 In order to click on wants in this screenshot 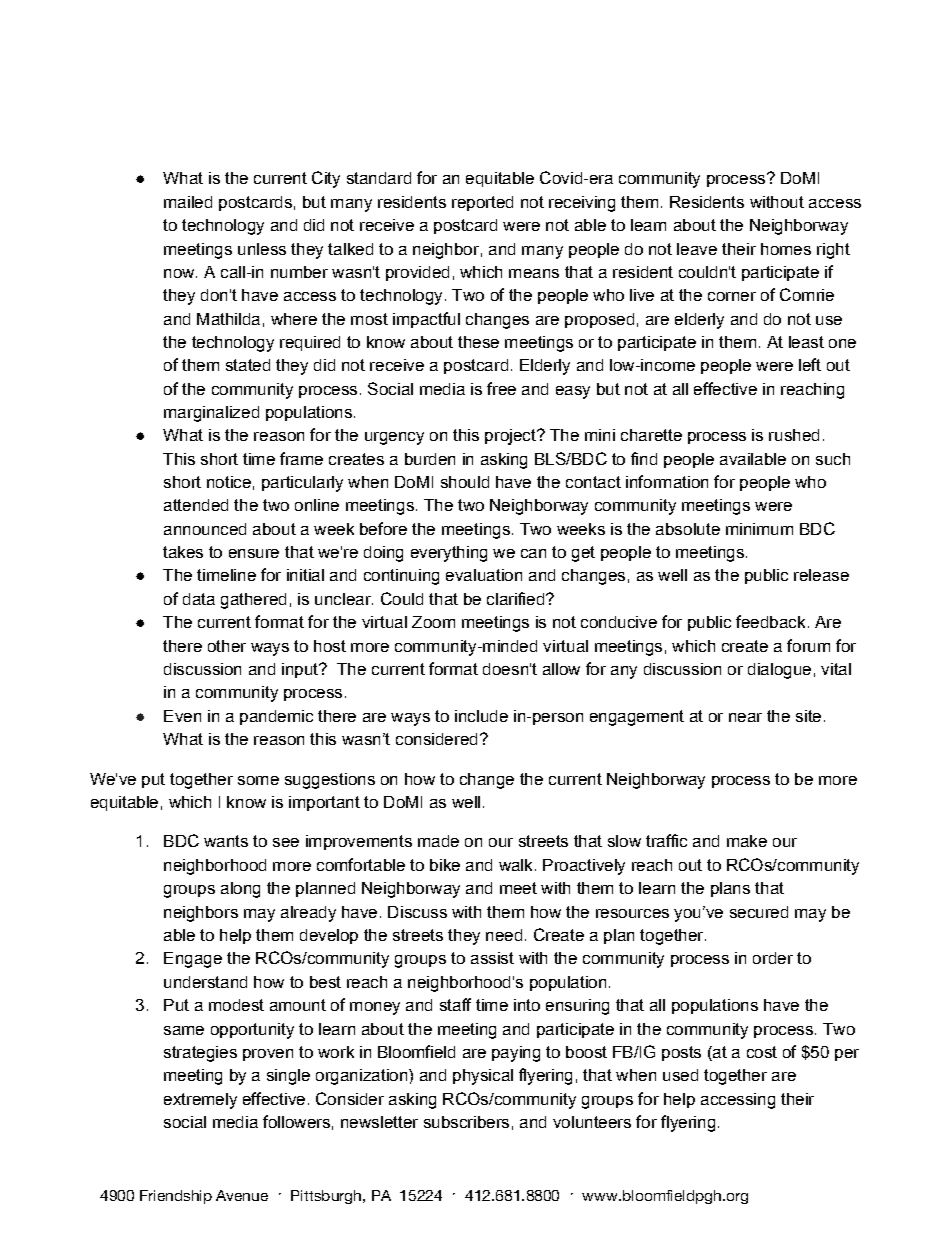, I will do `click(226, 841)`.
